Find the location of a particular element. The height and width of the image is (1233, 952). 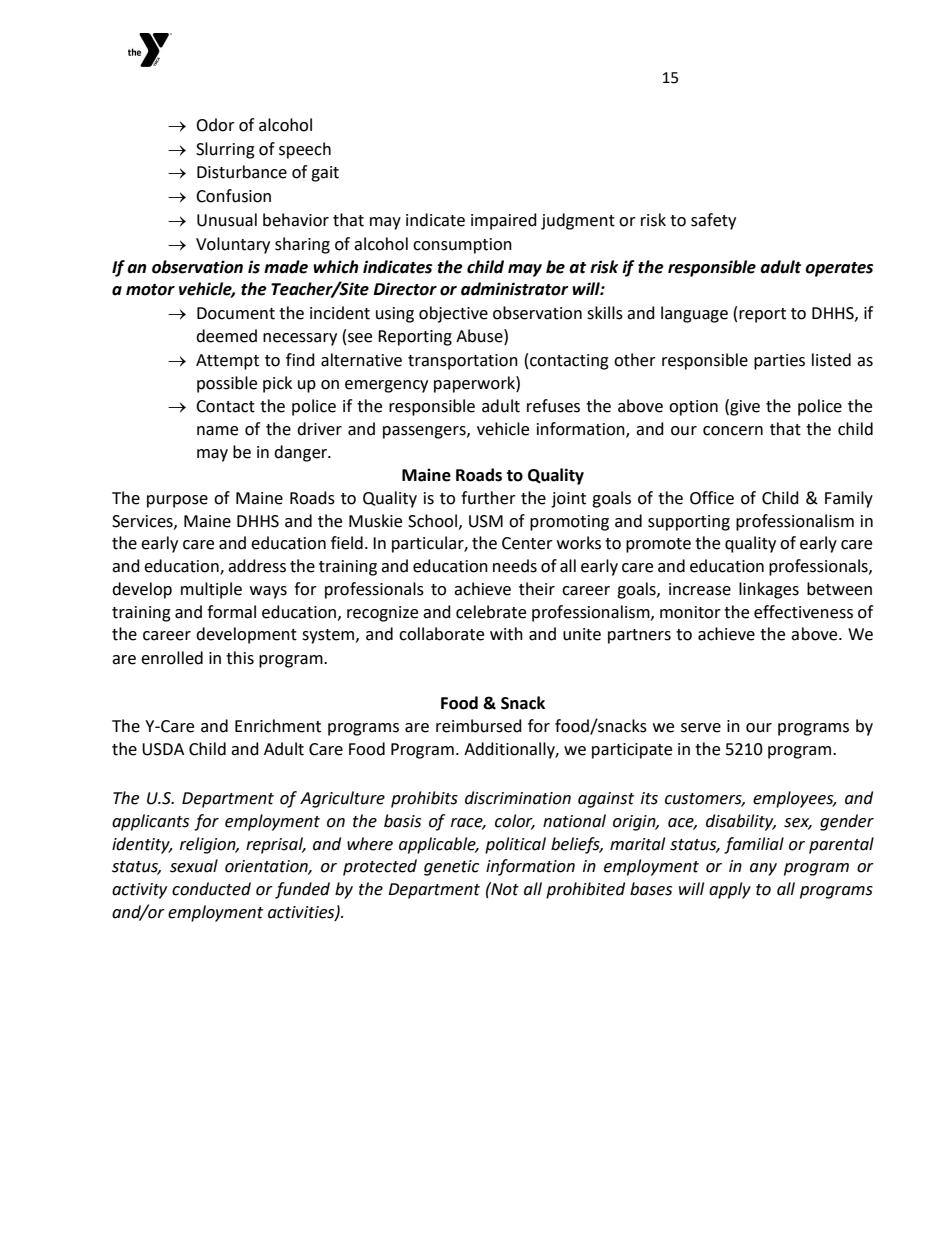

sexual is located at coordinates (194, 866).
